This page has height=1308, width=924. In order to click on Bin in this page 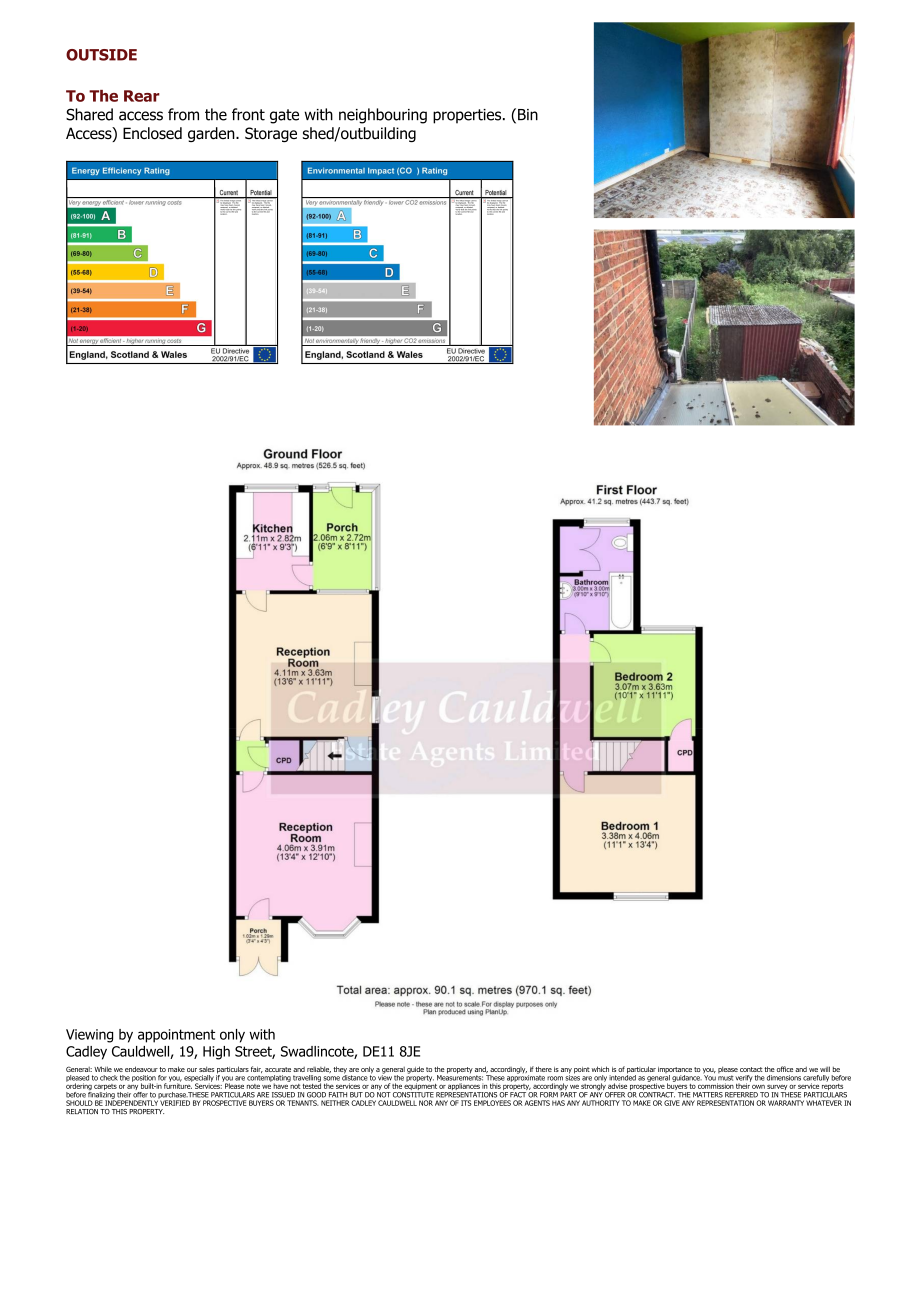, I will do `click(528, 114)`.
